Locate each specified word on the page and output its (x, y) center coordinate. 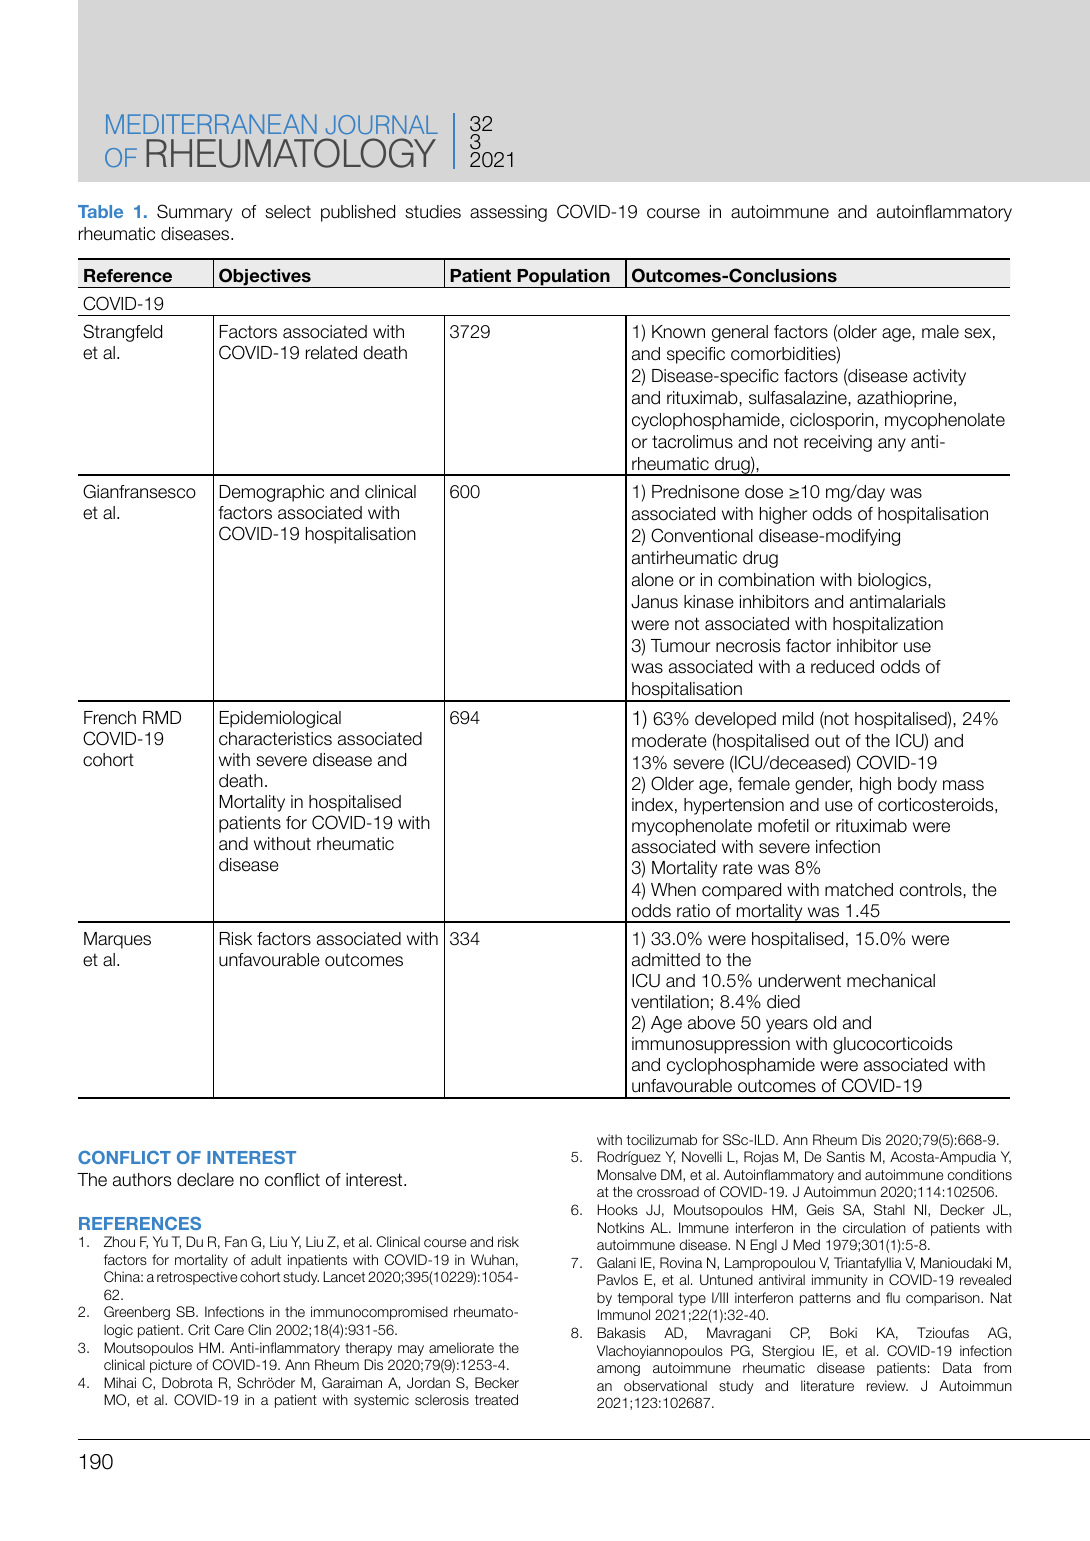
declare (205, 1180)
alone (652, 580)
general (740, 333)
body (917, 785)
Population (563, 278)
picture (171, 1366)
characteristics (275, 739)
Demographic (272, 493)
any (892, 445)
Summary (194, 213)
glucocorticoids (893, 1045)
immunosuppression (711, 1045)
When (673, 890)
